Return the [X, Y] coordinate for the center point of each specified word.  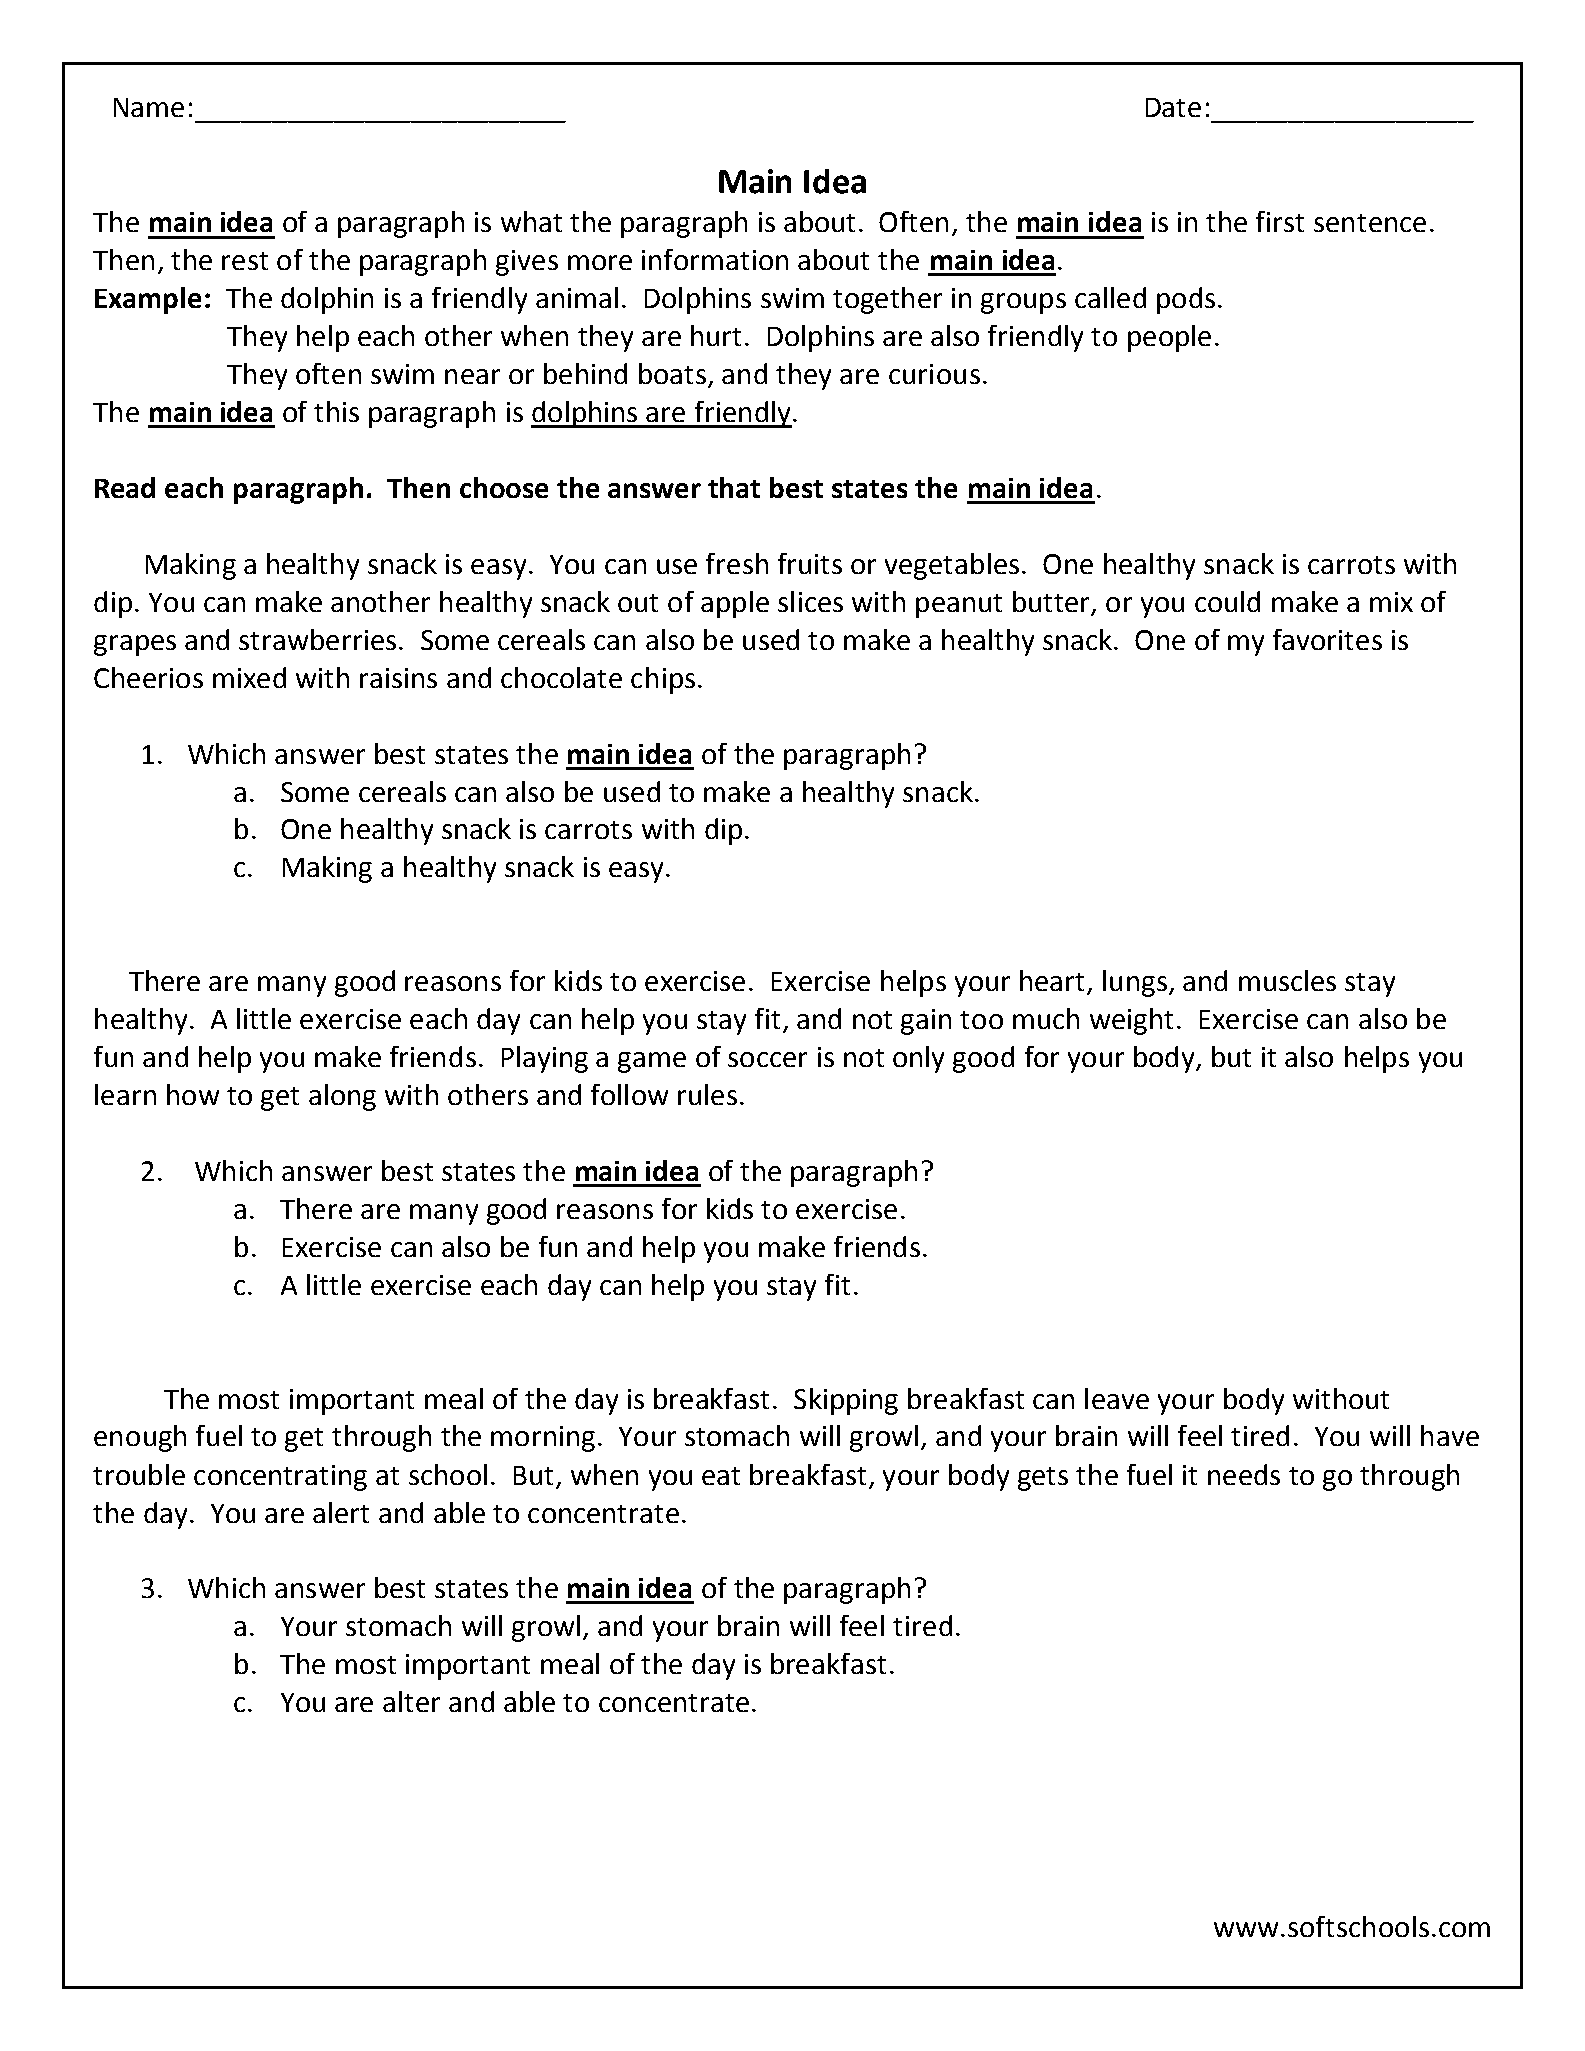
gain [926, 1022]
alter [411, 1701]
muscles [1287, 980]
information [715, 259]
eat [721, 1476]
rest [245, 261]
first [1280, 221]
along [342, 1097]
